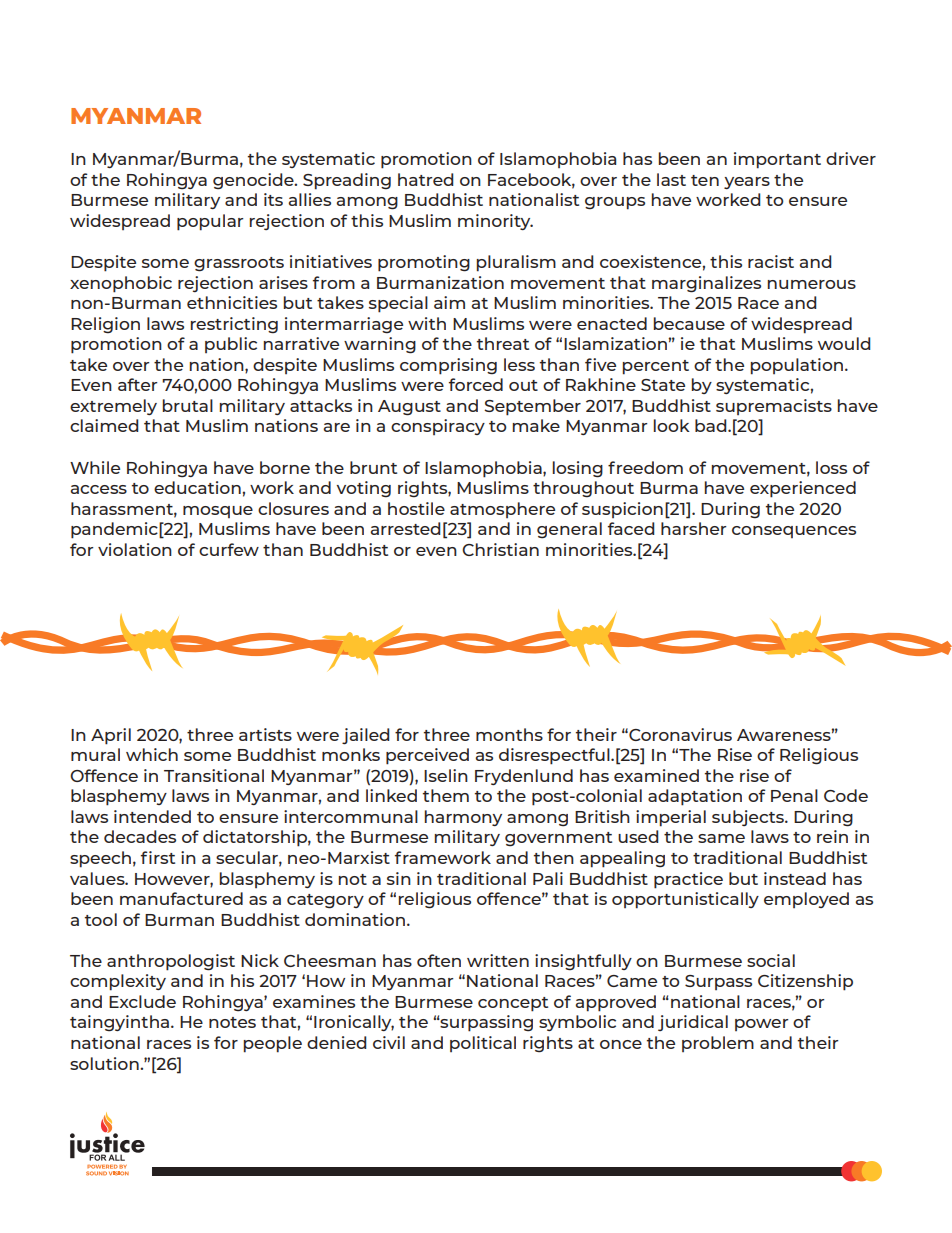  Describe the element at coordinates (463, 818) in the screenshot. I see `harmony` at that location.
